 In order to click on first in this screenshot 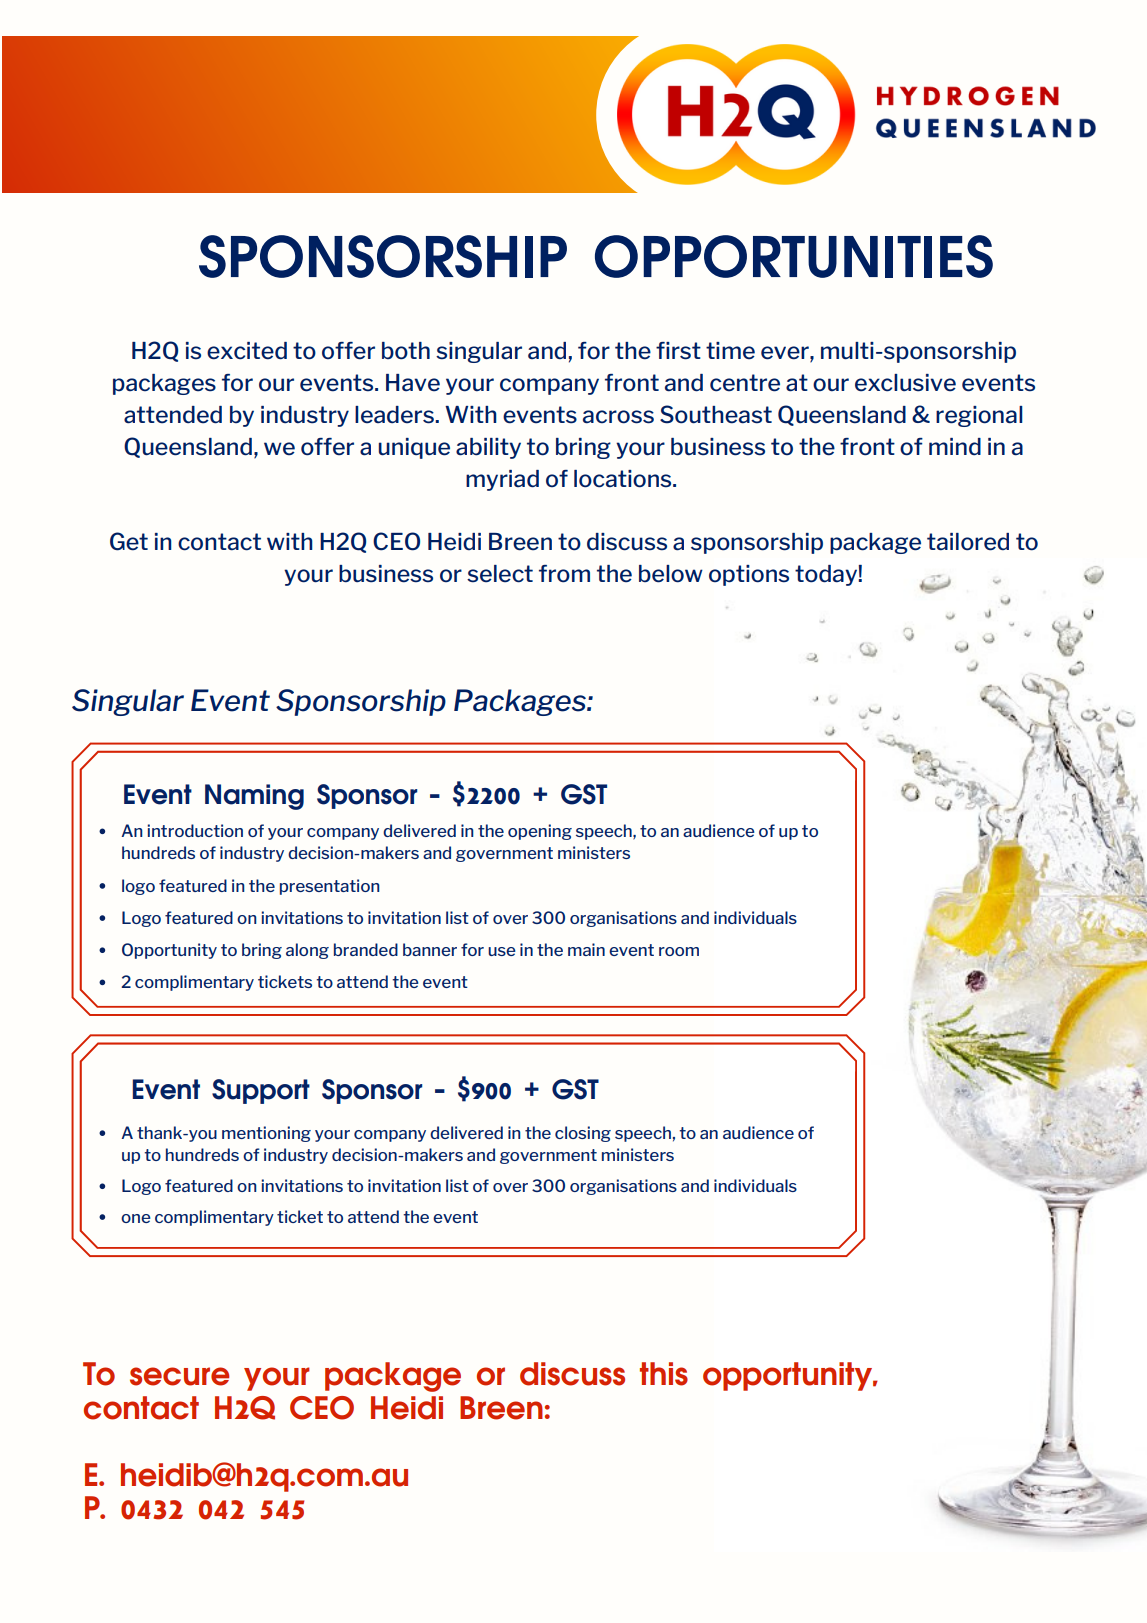, I will do `click(678, 351)`.
